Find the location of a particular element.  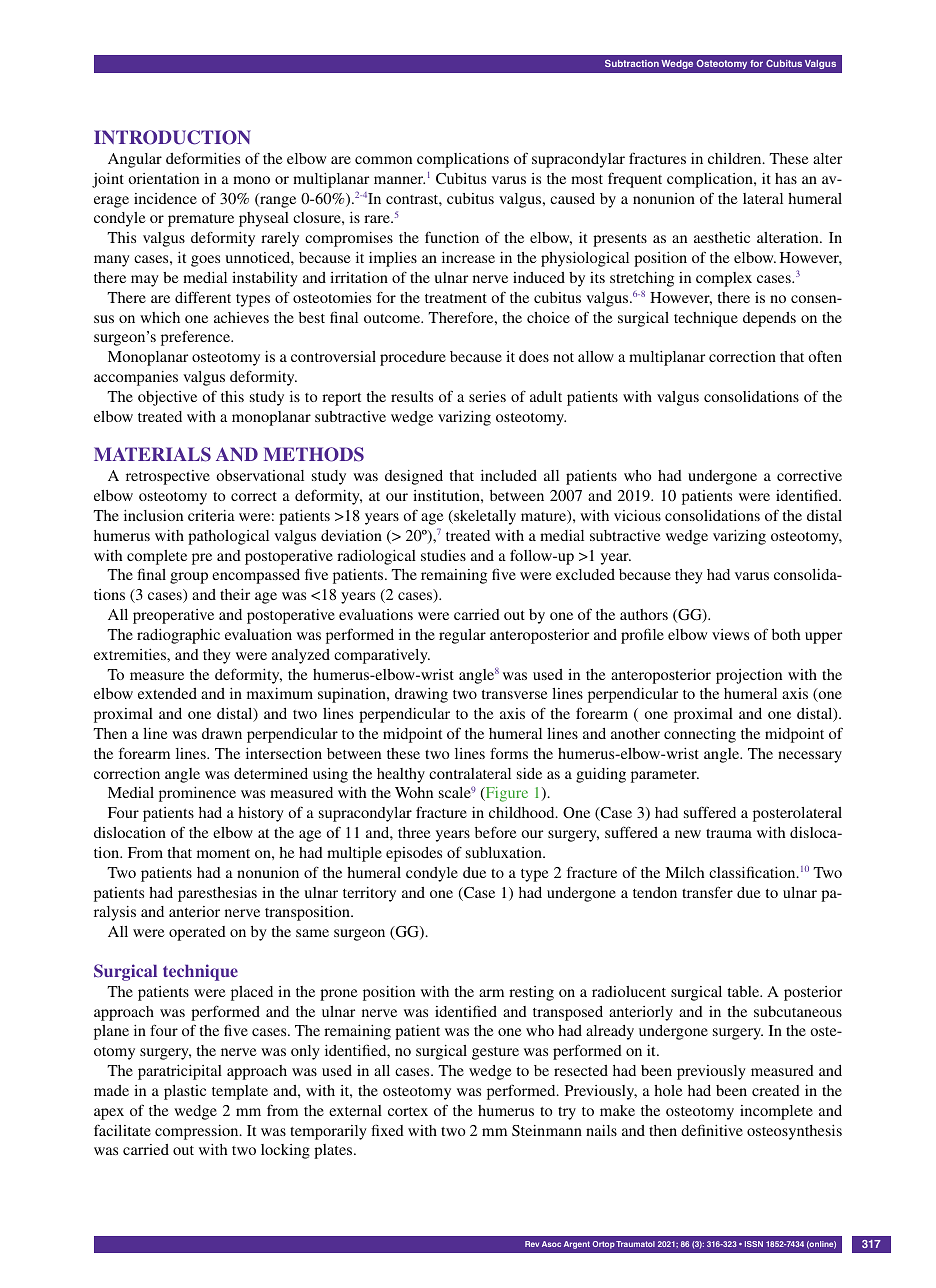

compression is located at coordinates (198, 1132).
